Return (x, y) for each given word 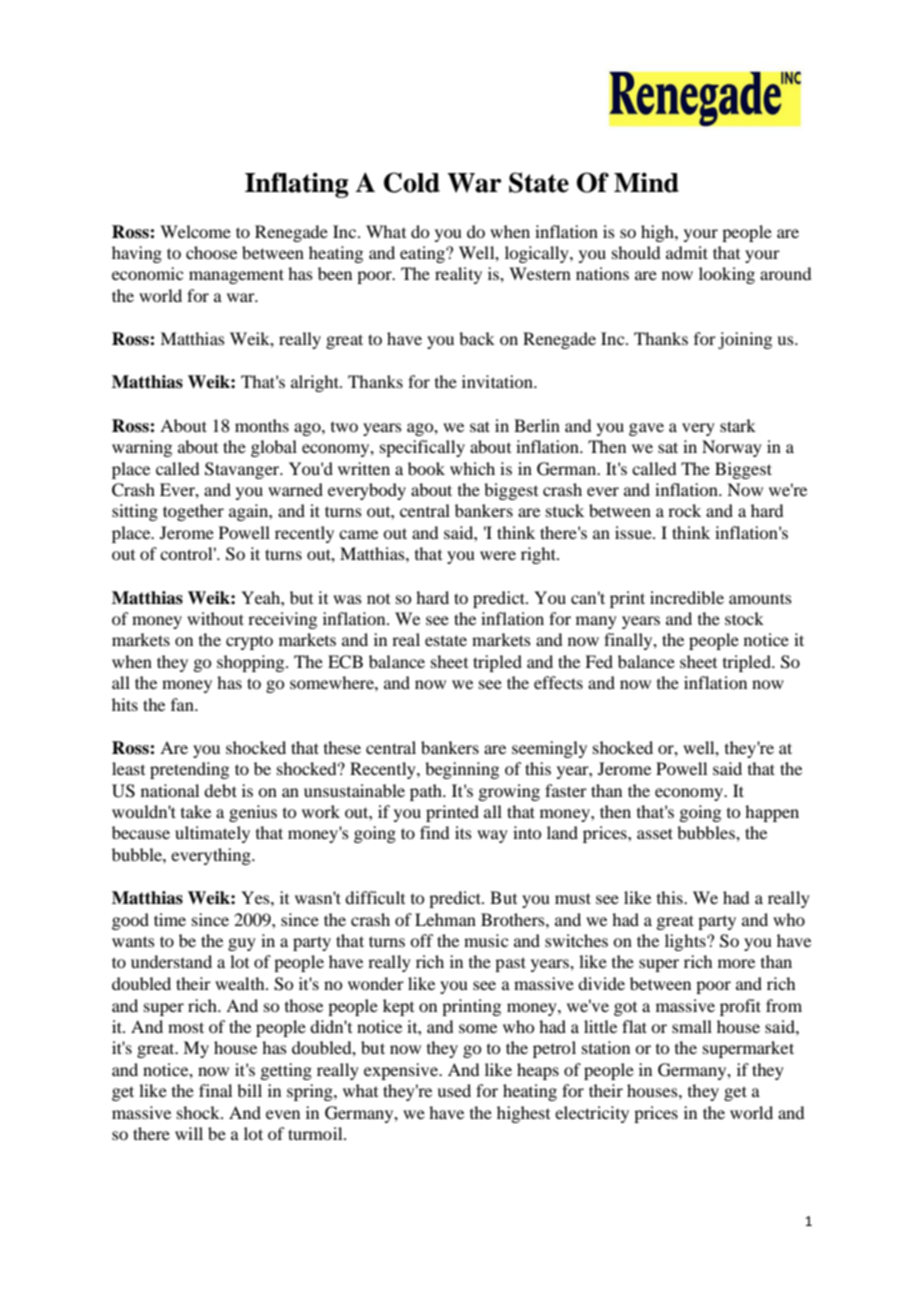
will (189, 1133)
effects (558, 682)
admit (687, 252)
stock (744, 618)
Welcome (195, 231)
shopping (252, 663)
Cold (412, 182)
